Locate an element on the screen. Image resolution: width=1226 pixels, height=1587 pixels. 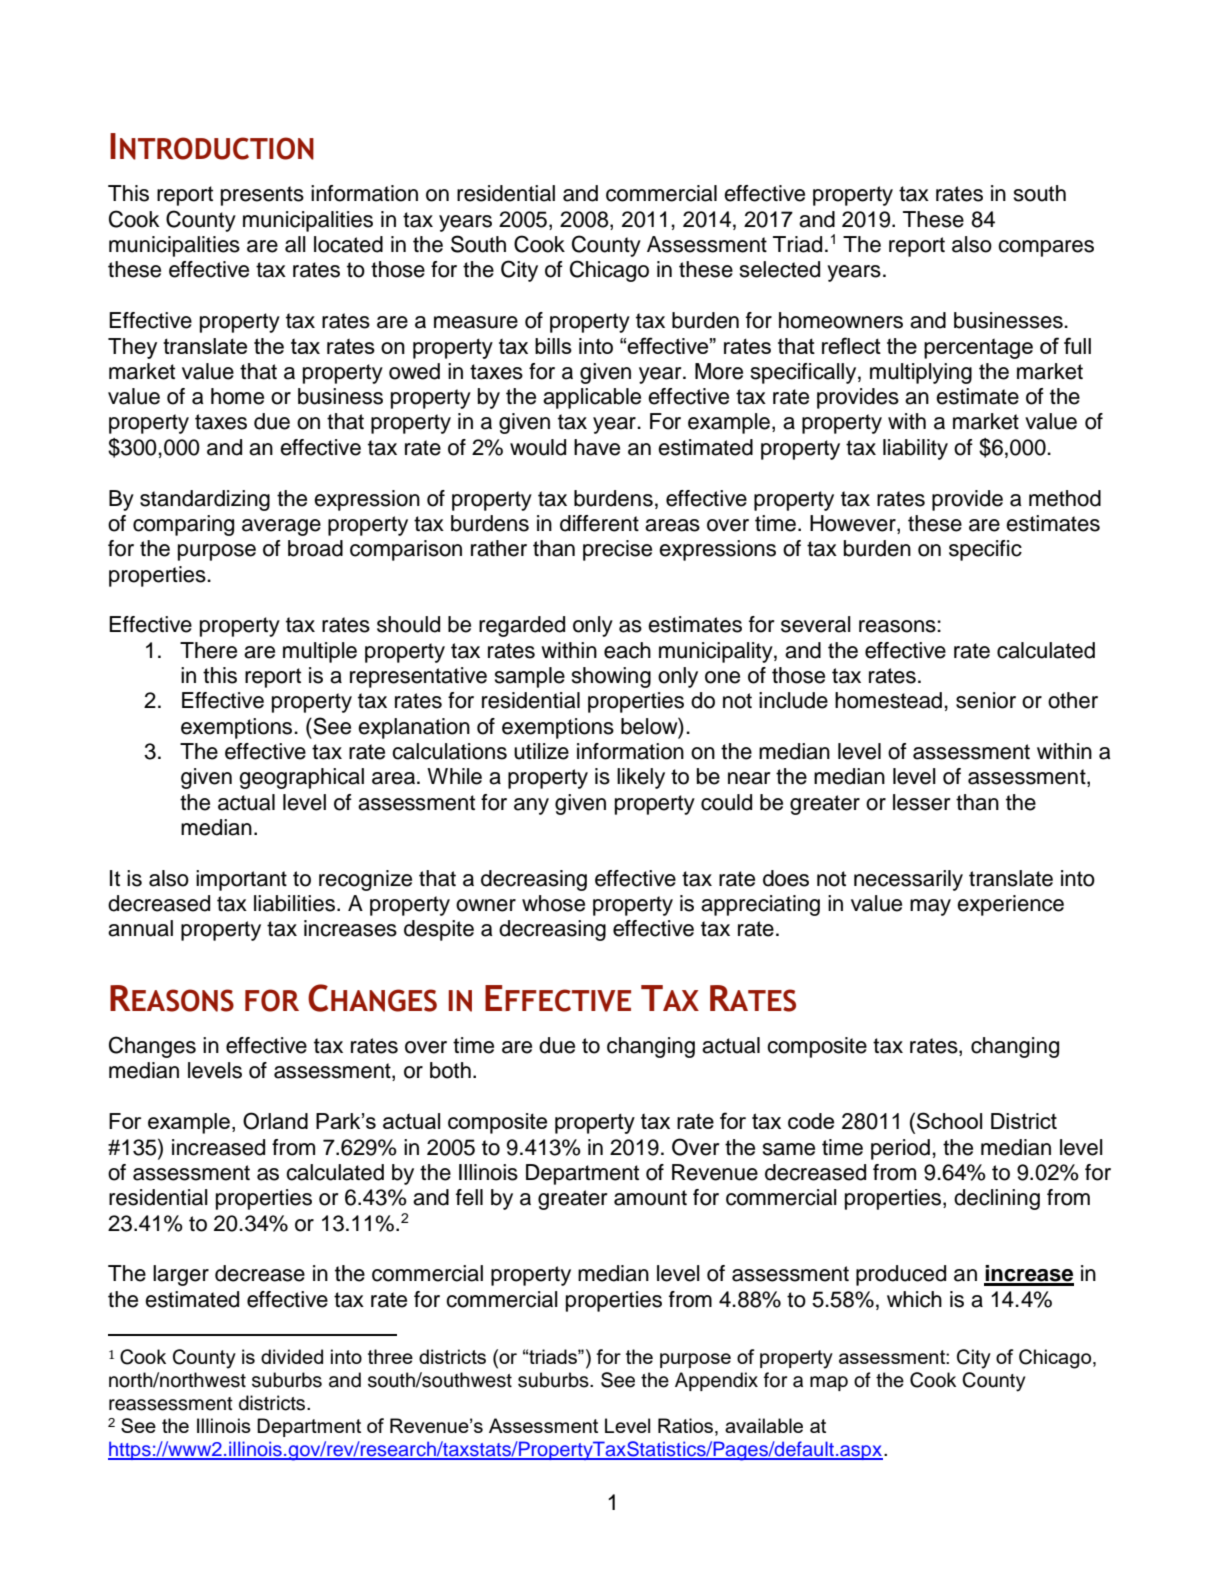
may is located at coordinates (930, 907).
